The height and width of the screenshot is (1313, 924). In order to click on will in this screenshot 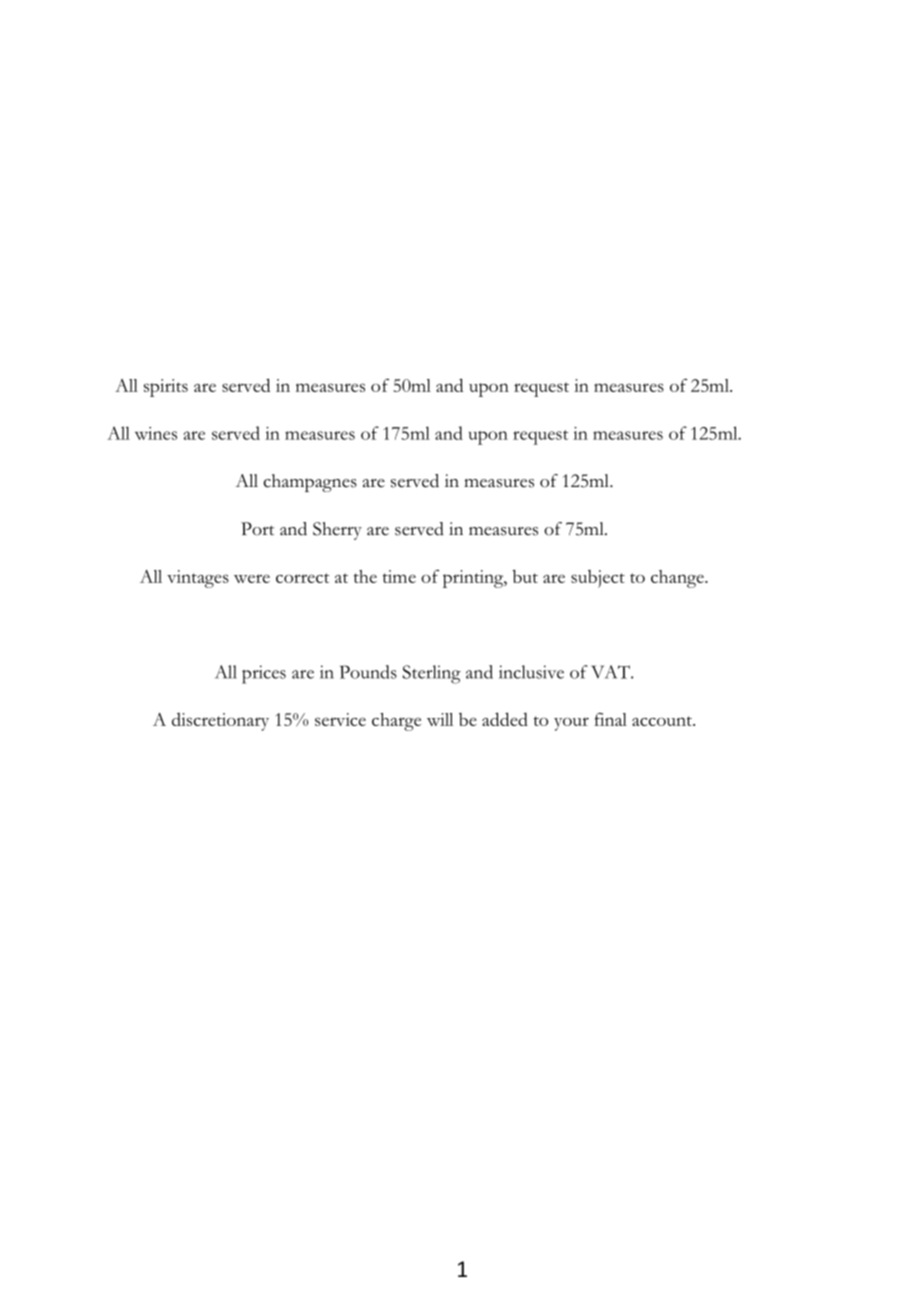, I will do `click(440, 719)`.
